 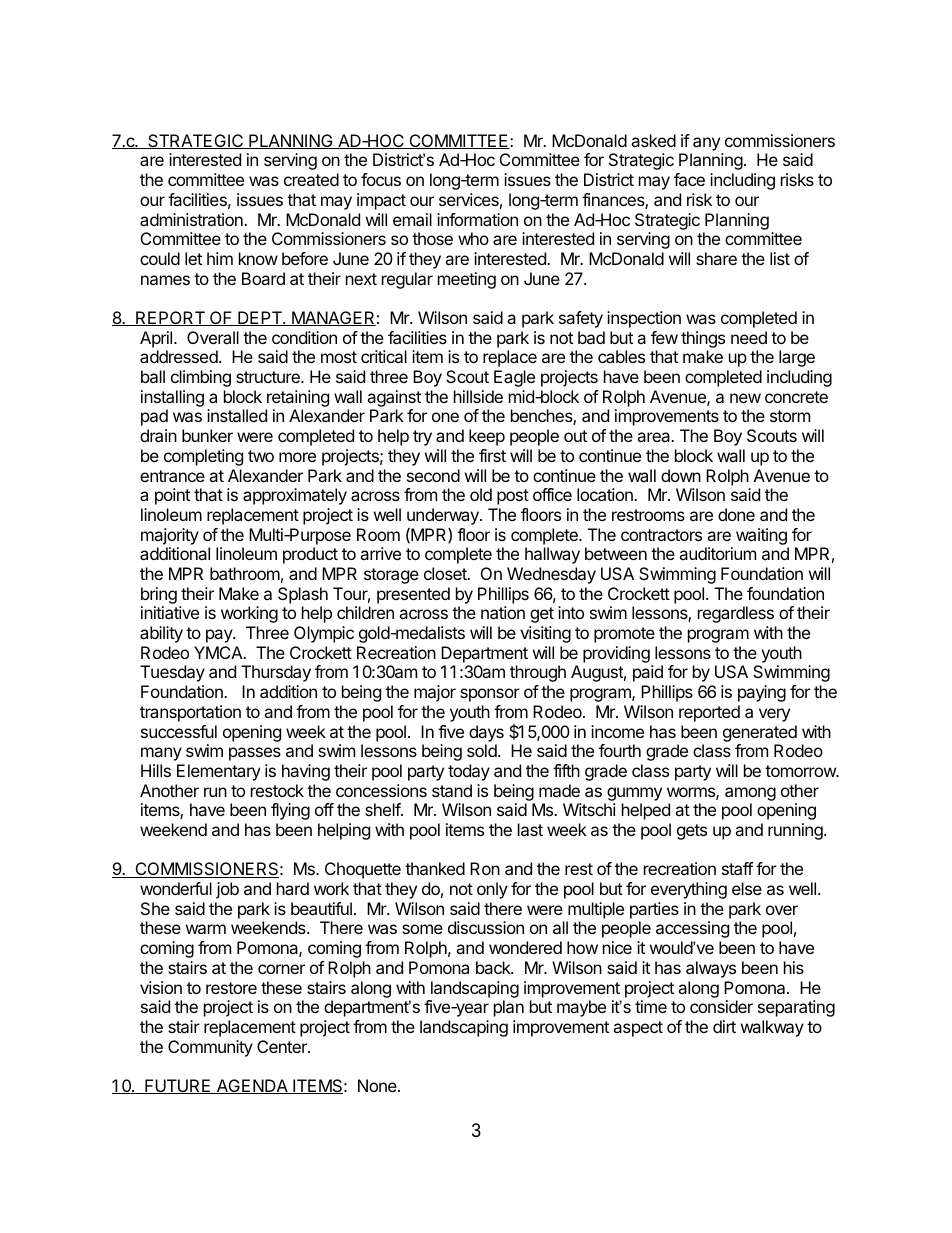 What do you see at coordinates (483, 750) in the page?
I see `sold` at bounding box center [483, 750].
